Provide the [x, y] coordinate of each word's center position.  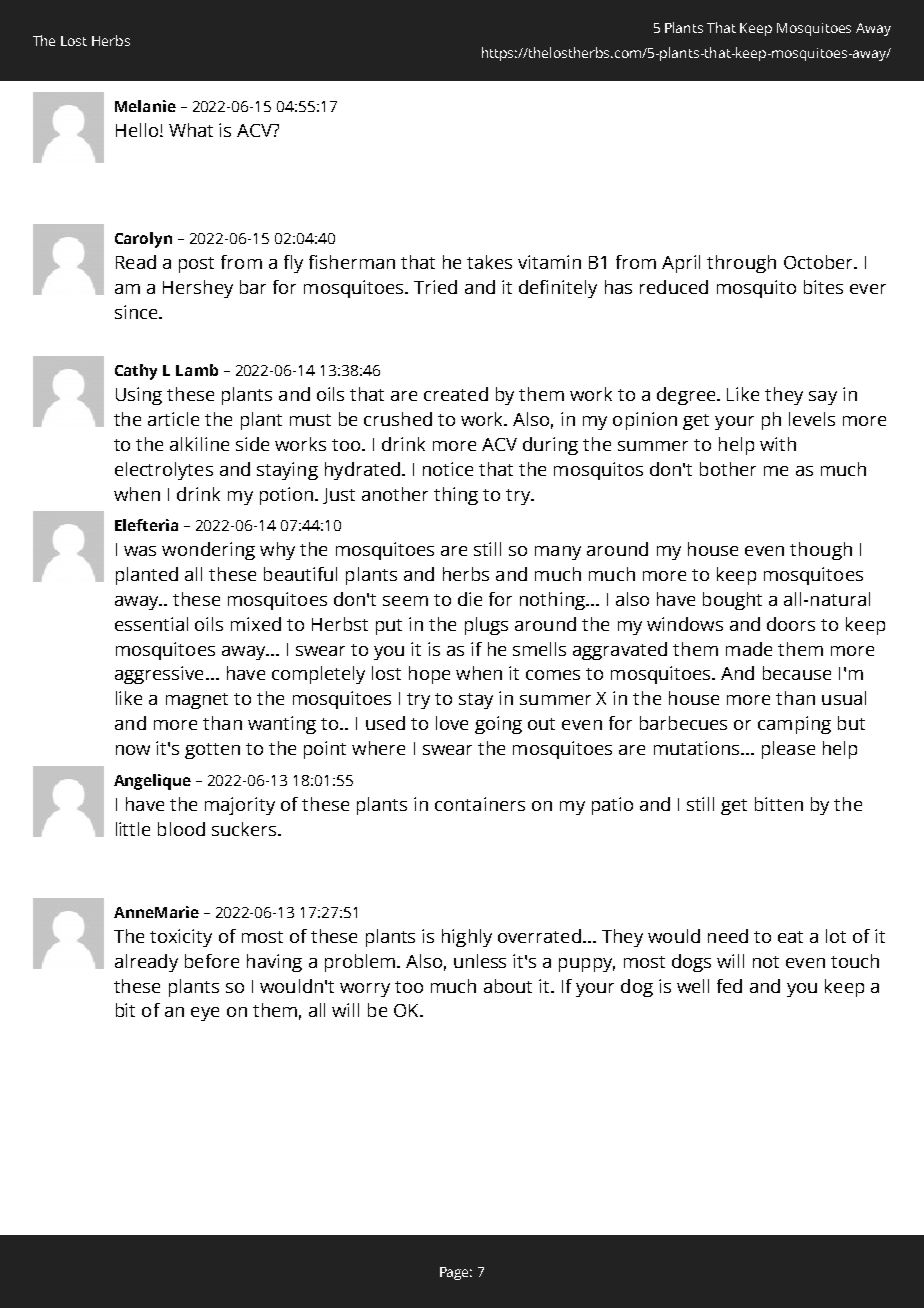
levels [812, 419]
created [456, 394]
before [212, 961]
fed [729, 986]
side [252, 444]
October [819, 262]
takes [489, 262]
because [797, 673]
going [498, 725]
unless [480, 961]
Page [456, 1273]
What [191, 130]
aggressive [159, 675]
